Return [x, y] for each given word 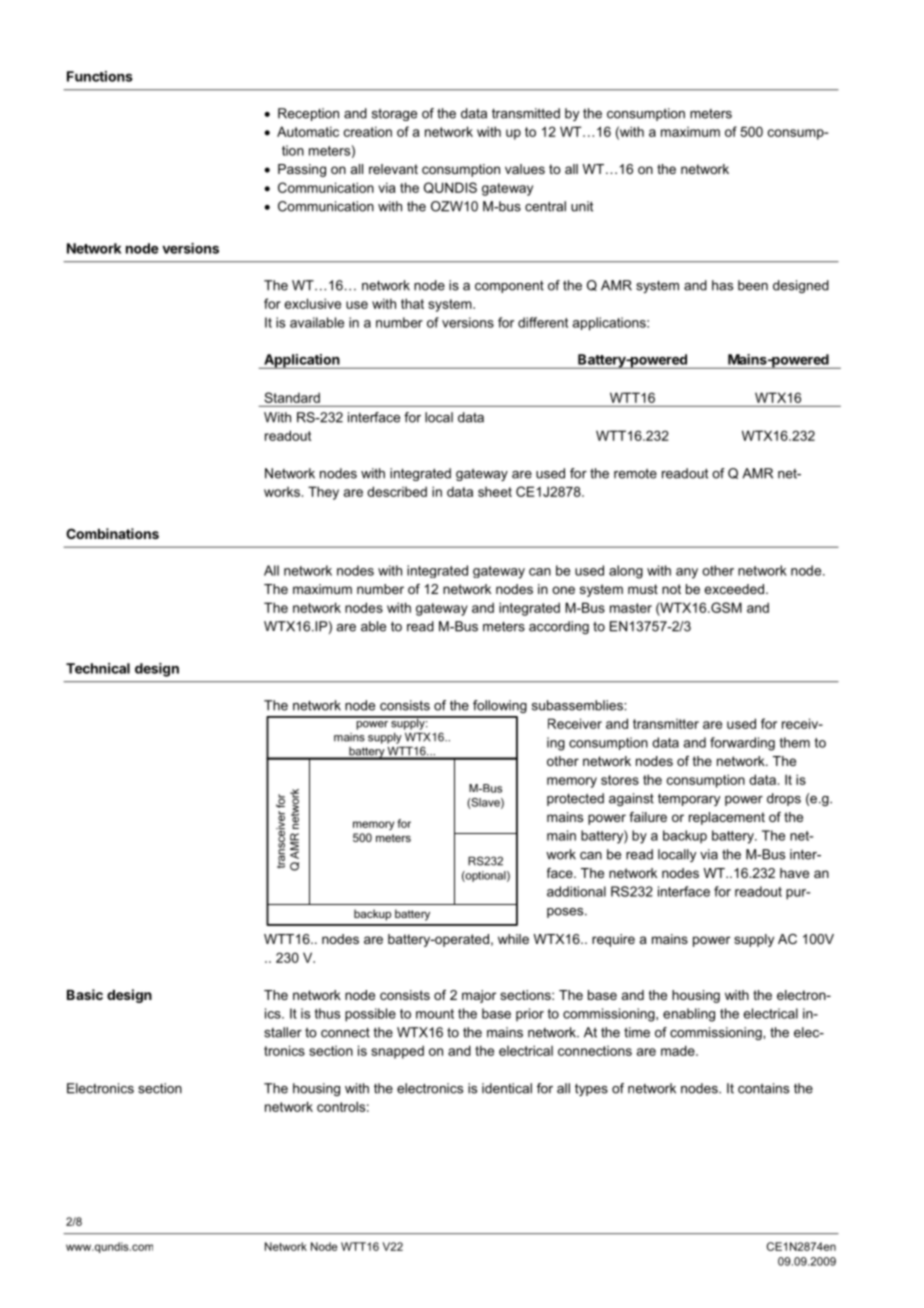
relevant [393, 169]
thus [327, 1013]
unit [582, 206]
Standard [292, 397]
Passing [302, 170]
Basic [85, 994]
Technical [98, 668]
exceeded [734, 589]
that [412, 303]
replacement [727, 818]
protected [575, 799]
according [559, 627]
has [722, 285]
